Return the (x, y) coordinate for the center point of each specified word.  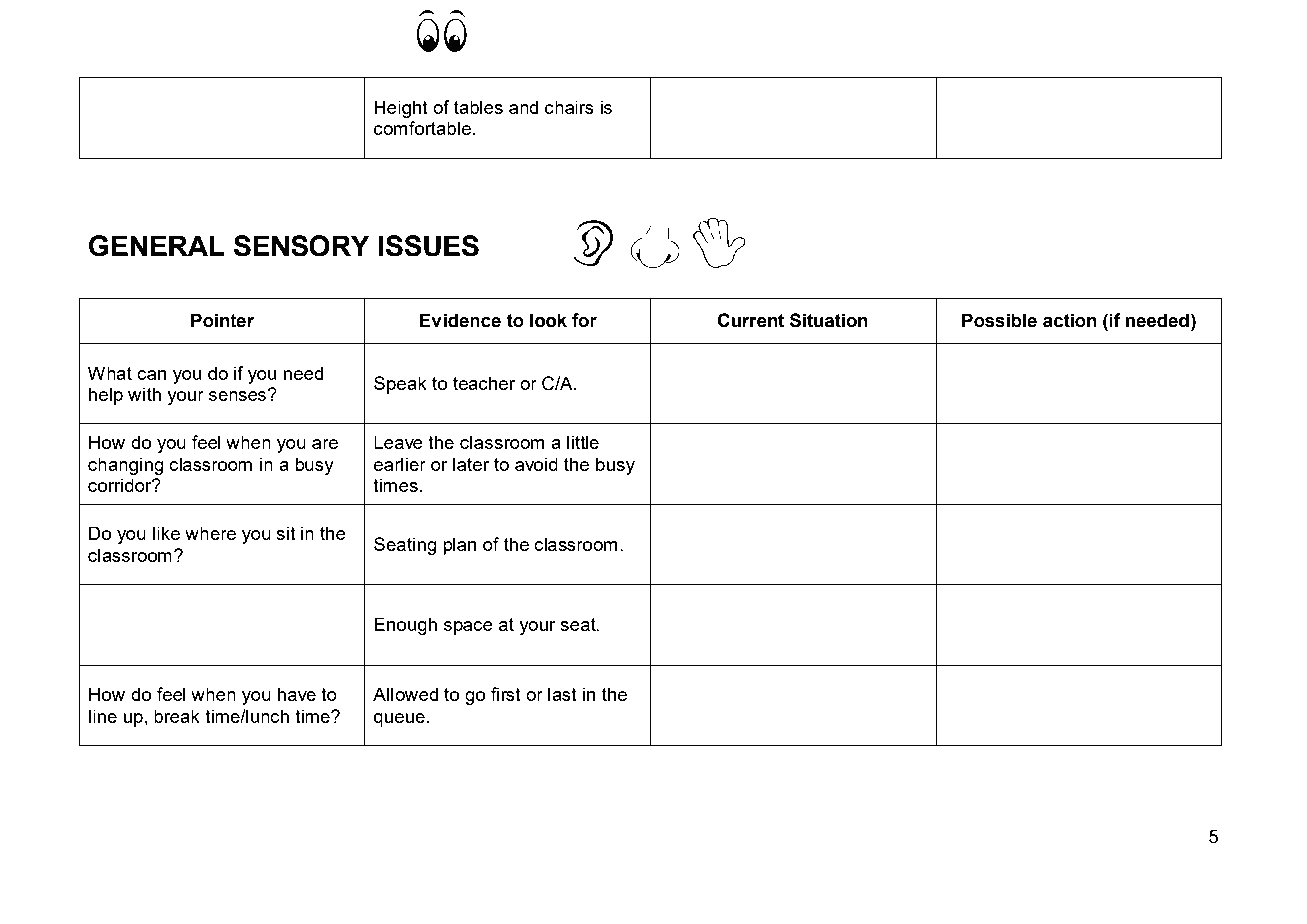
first (506, 694)
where (210, 533)
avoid (536, 464)
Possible (999, 320)
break (177, 716)
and (523, 107)
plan (460, 546)
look (548, 320)
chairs (569, 107)
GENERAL (157, 246)
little (583, 442)
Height (401, 109)
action (1070, 320)
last (562, 694)
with (144, 394)
